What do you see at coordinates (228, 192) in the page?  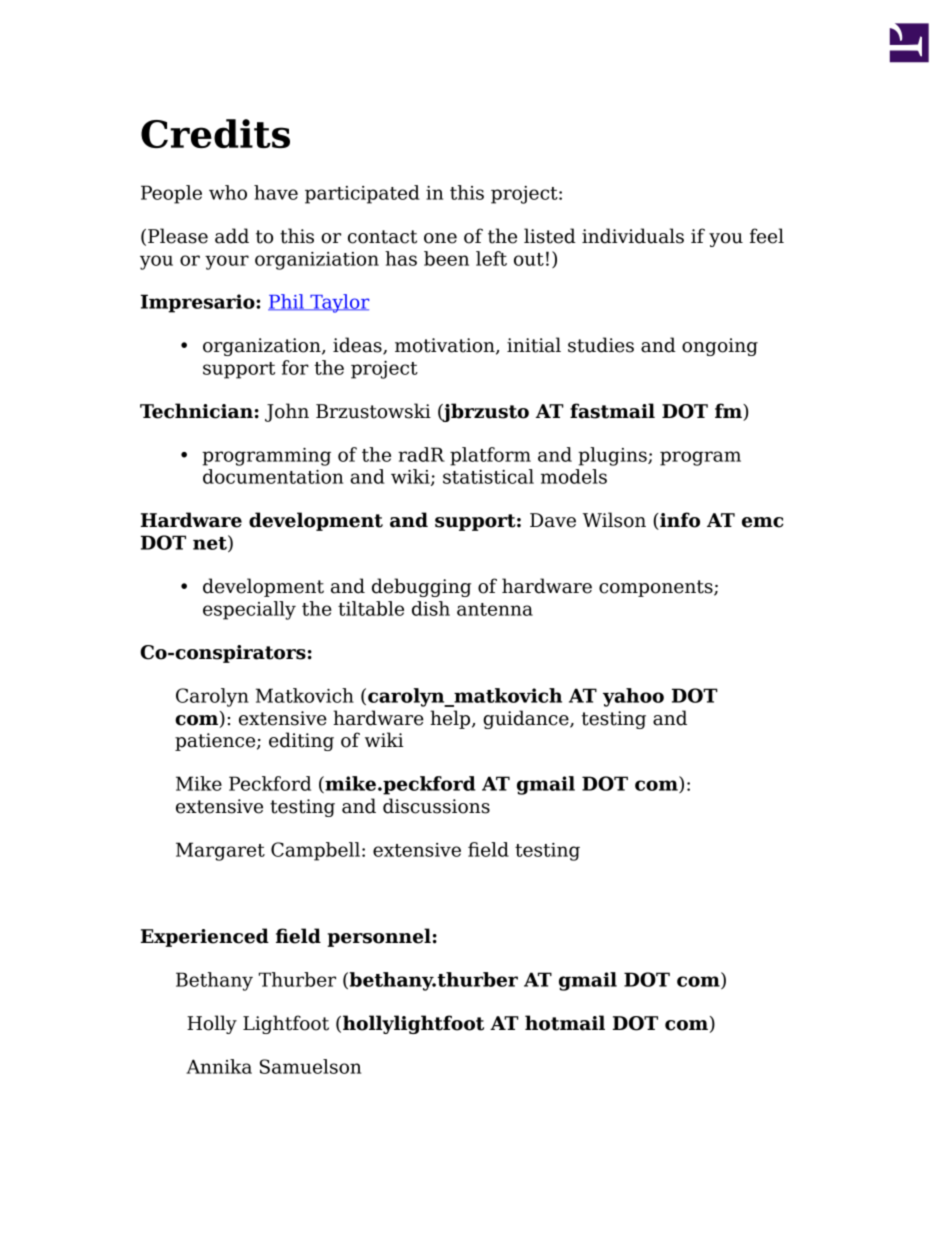 I see `who` at bounding box center [228, 192].
